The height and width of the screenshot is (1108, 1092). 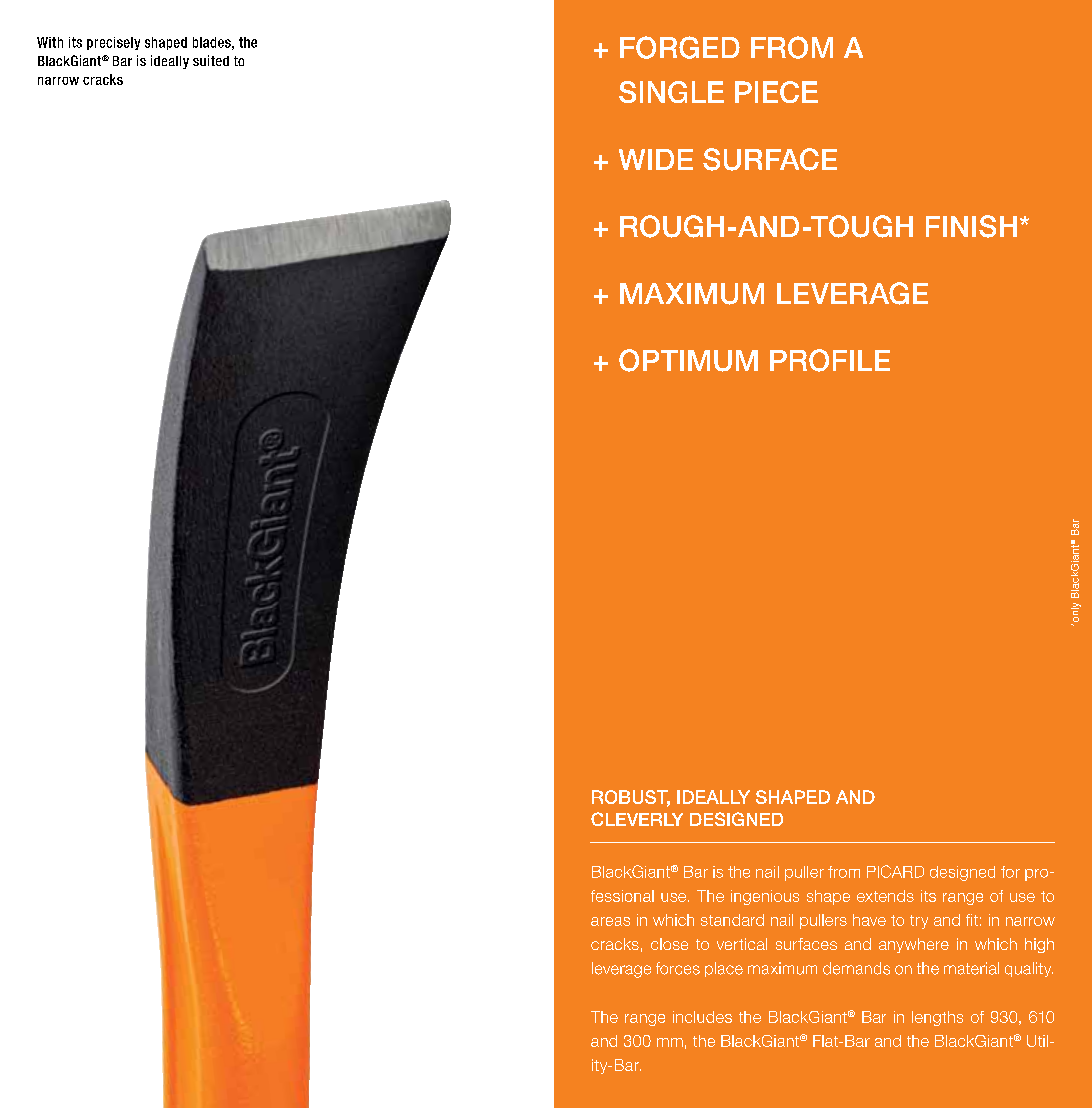 I want to click on ingenious, so click(x=765, y=897).
